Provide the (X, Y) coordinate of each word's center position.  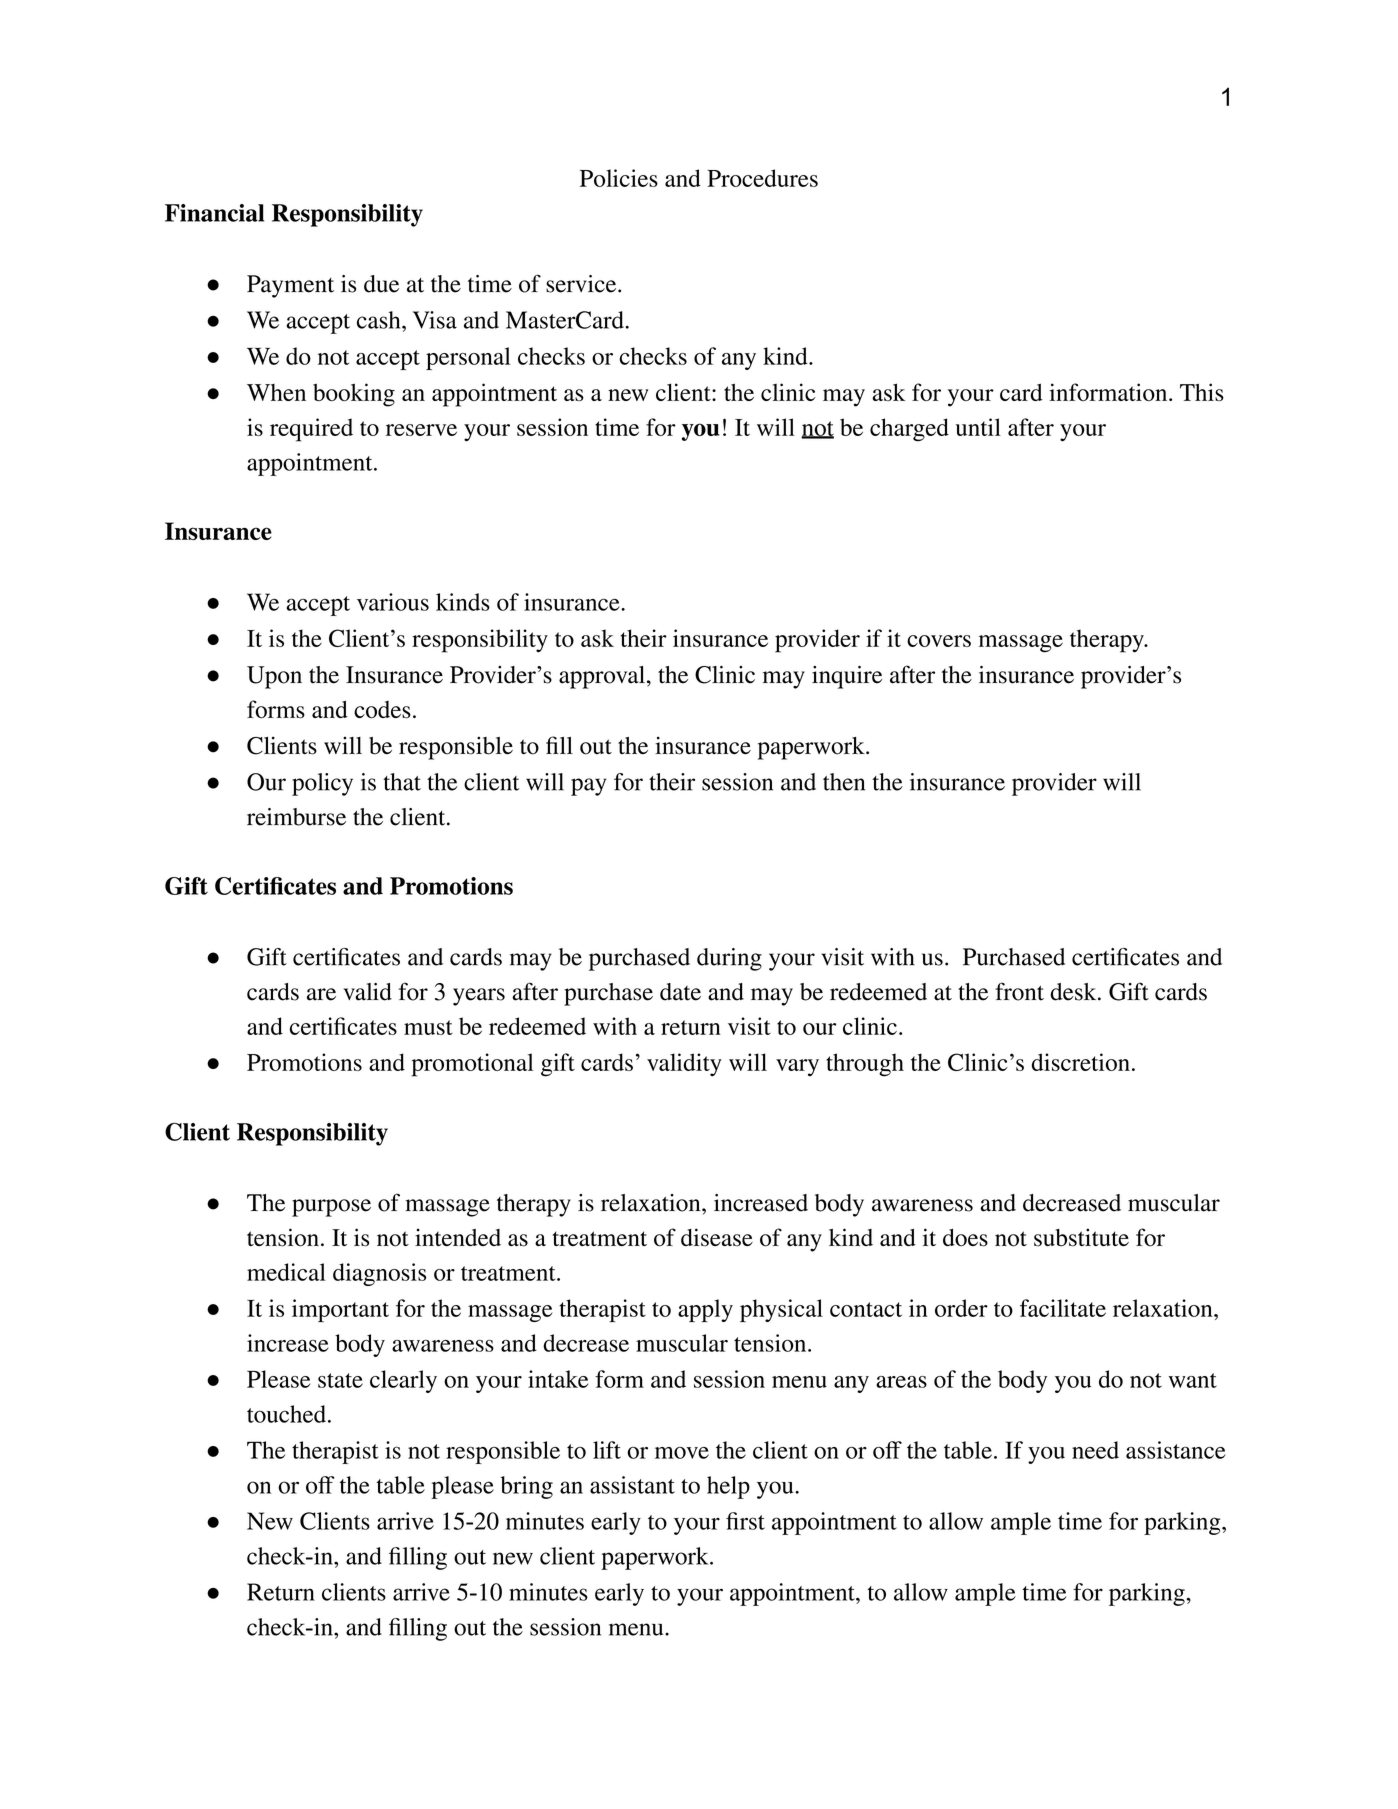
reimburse (296, 817)
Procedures (762, 178)
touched (286, 1414)
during (729, 959)
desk (1074, 992)
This (1202, 392)
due (381, 284)
